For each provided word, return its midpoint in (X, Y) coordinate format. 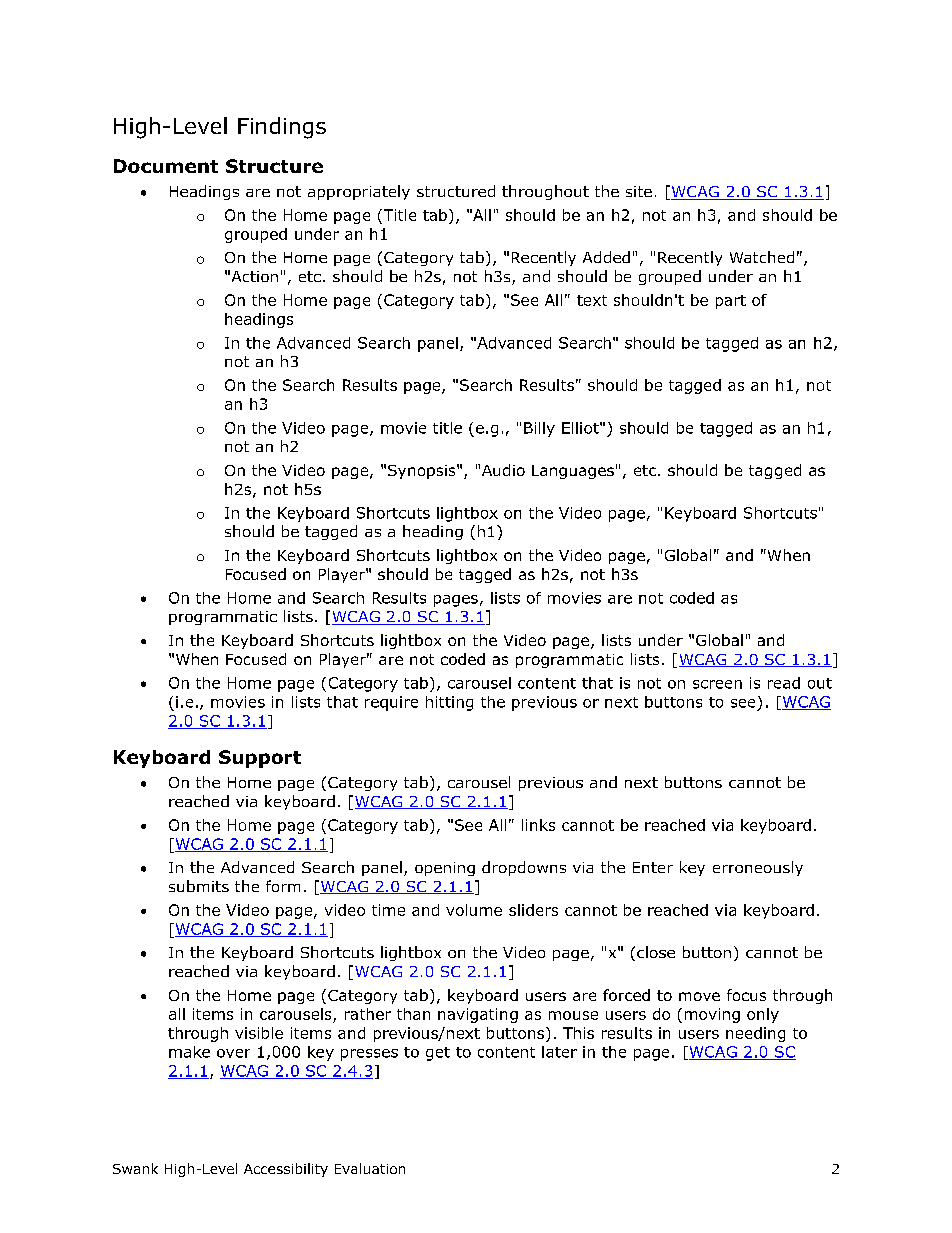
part (731, 302)
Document (166, 166)
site (639, 191)
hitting (449, 703)
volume (474, 910)
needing (755, 1034)
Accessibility (286, 1170)
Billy (539, 429)
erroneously (758, 868)
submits (199, 886)
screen (717, 684)
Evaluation (370, 1168)
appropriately (359, 192)
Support (260, 759)
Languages (573, 472)
